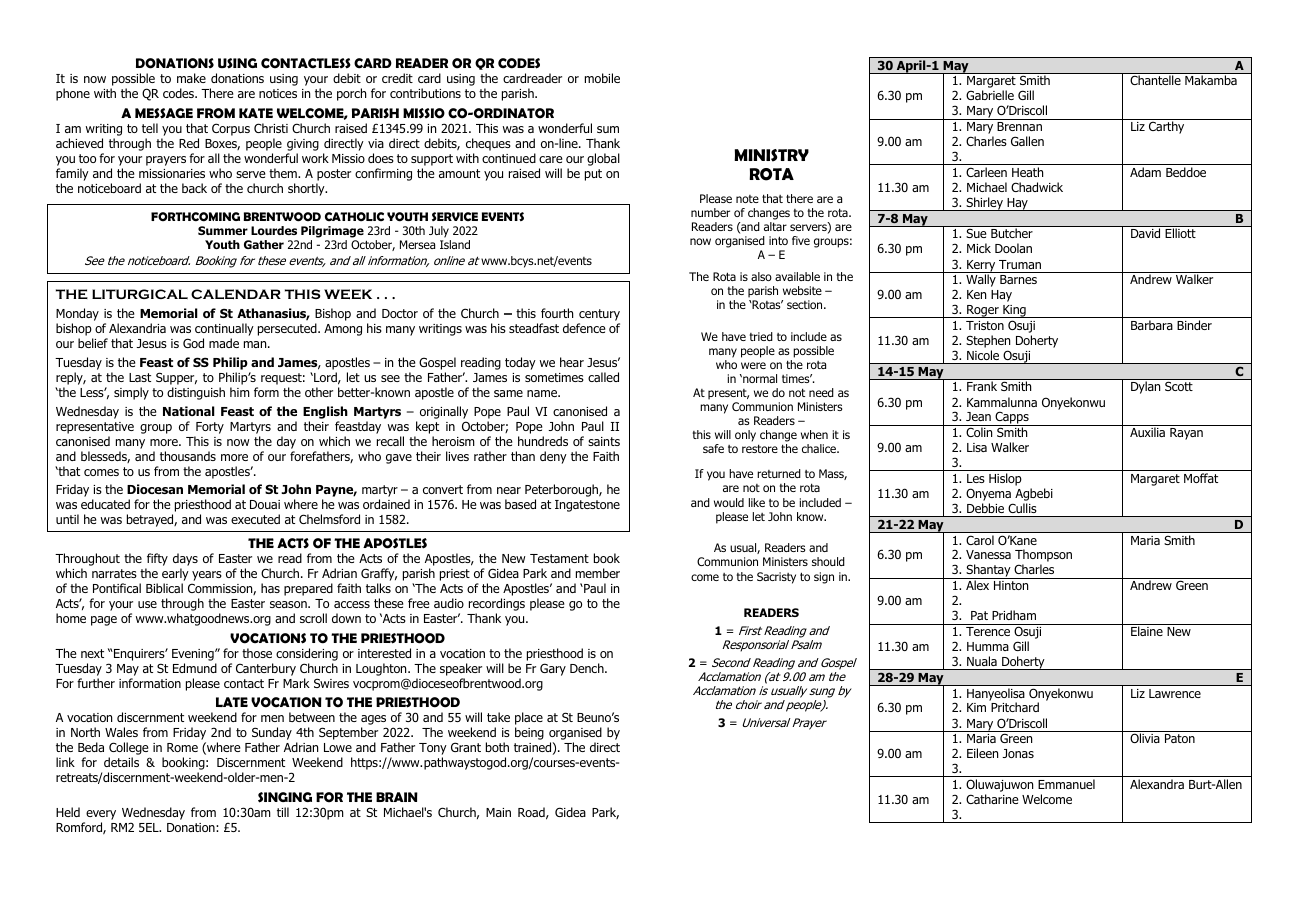 Image resolution: width=1308 pixels, height=924 pixels. What do you see at coordinates (164, 113) in the screenshot?
I see `MESSAGE` at bounding box center [164, 113].
